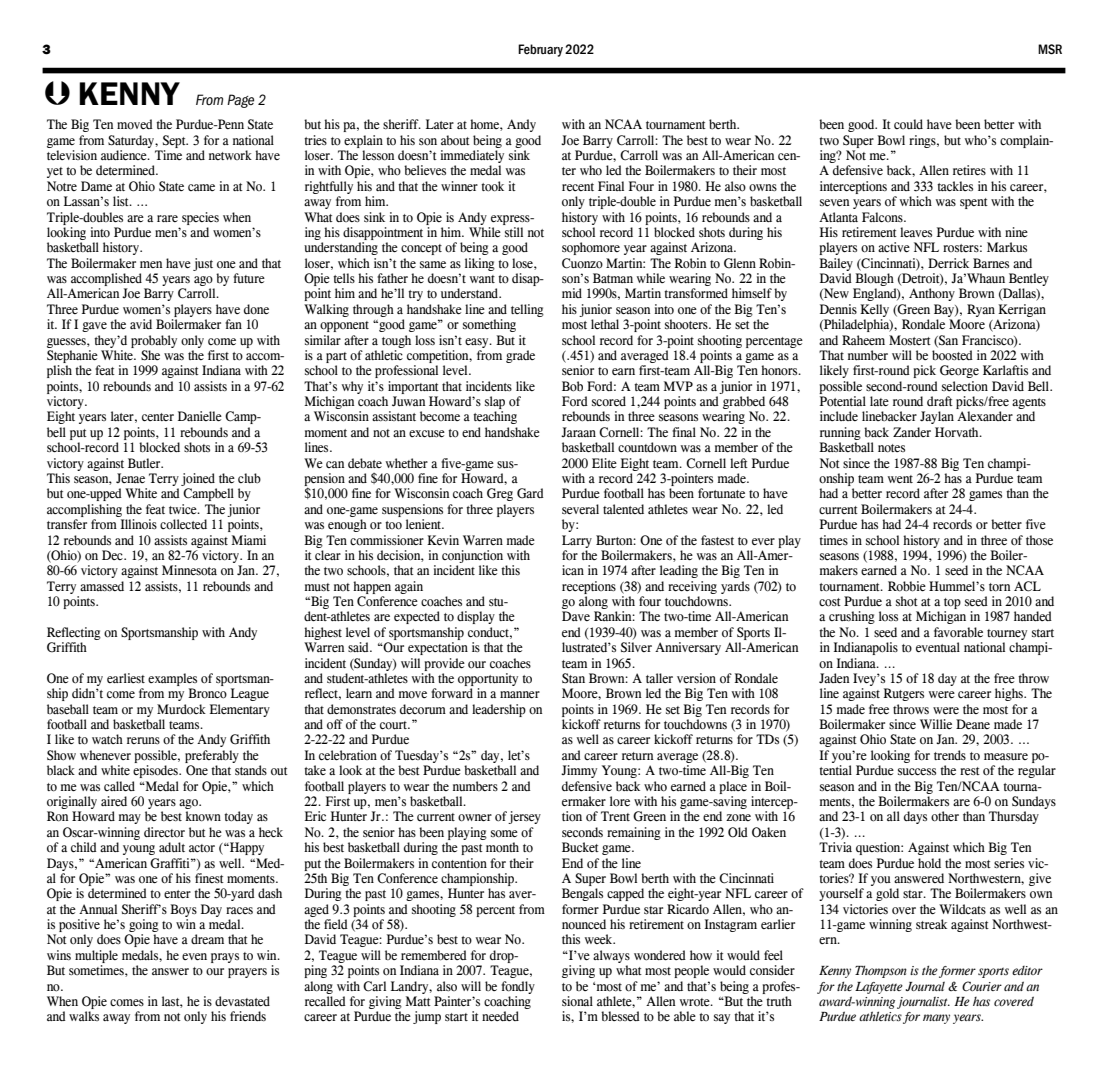  What do you see at coordinates (540, 50) in the document?
I see `February` at bounding box center [540, 50].
